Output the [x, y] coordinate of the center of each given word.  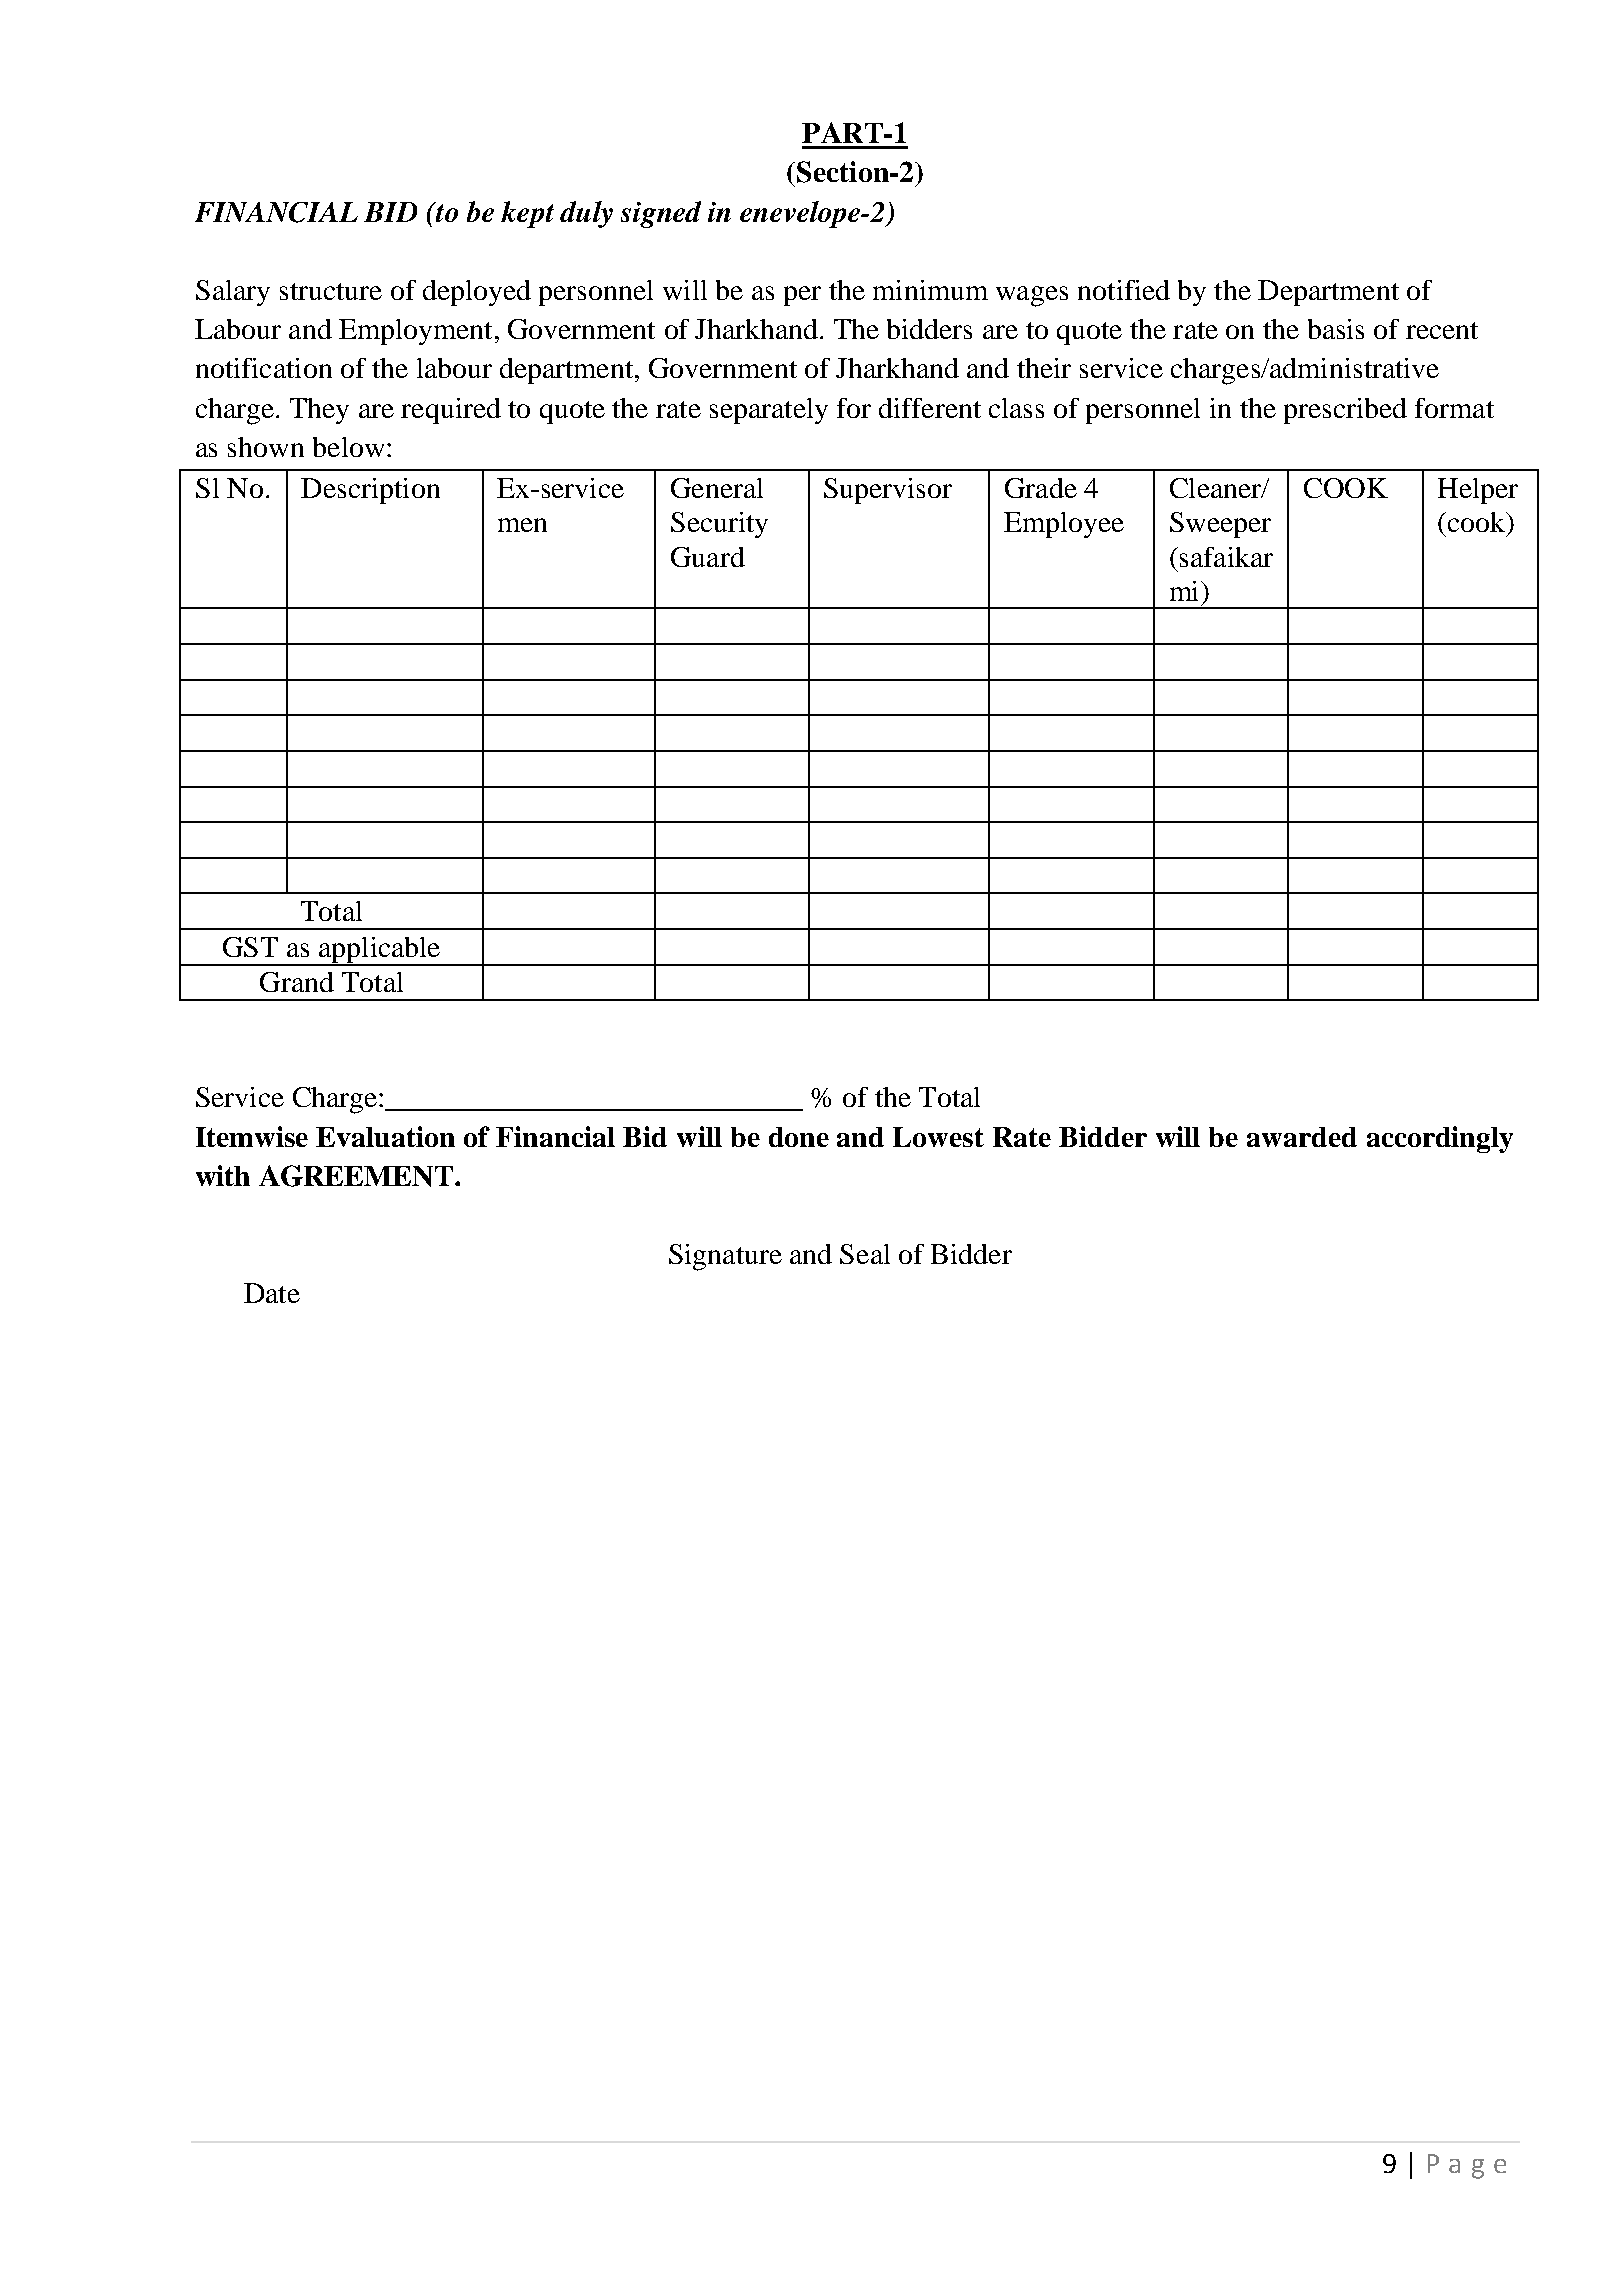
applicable [379, 951]
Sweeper [1220, 525]
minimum [930, 290]
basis [1336, 329]
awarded [1302, 1137]
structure [331, 291]
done [799, 1137]
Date [272, 1293]
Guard [708, 557]
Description [370, 491]
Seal [865, 1254]
